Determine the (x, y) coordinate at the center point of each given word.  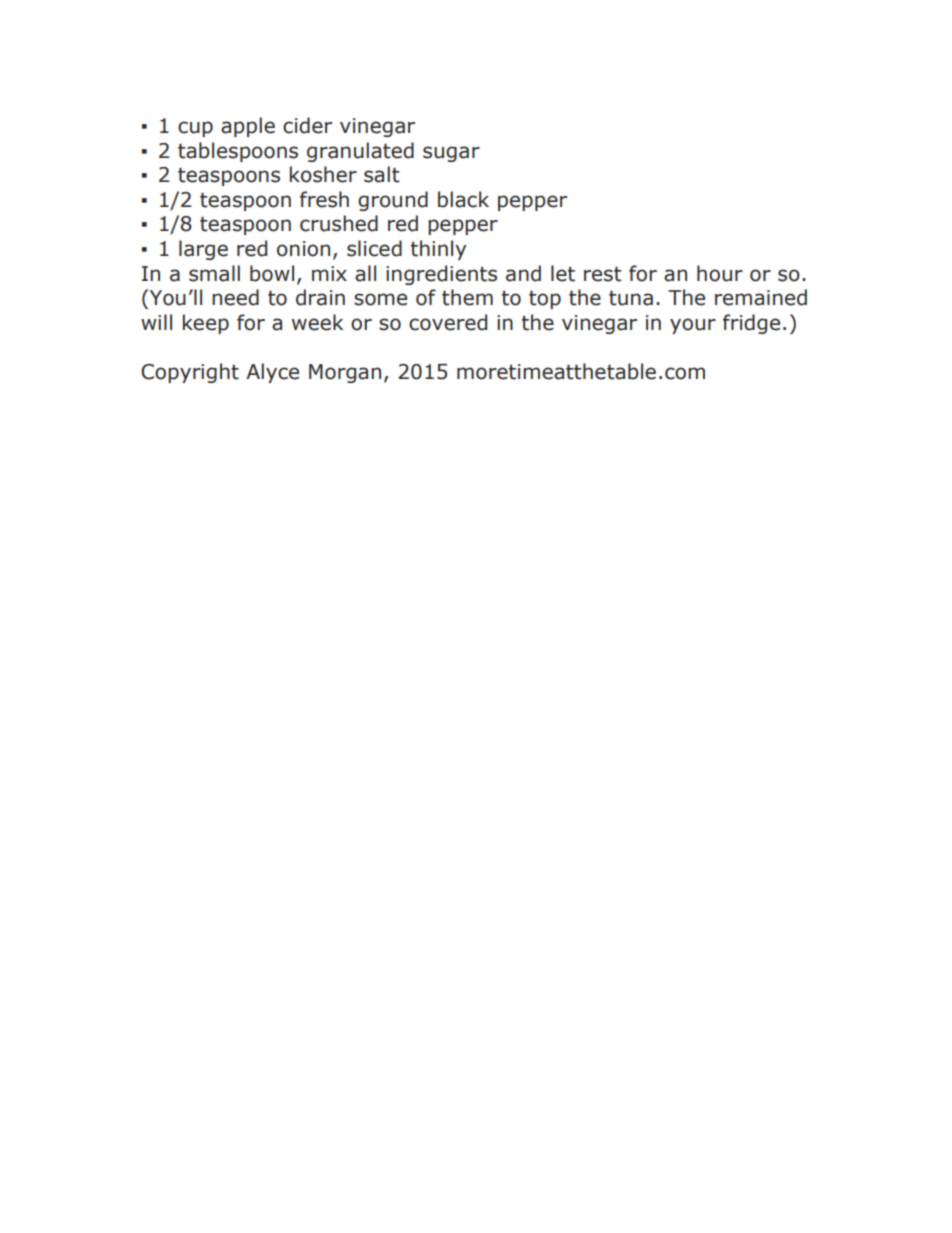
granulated (360, 152)
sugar (451, 154)
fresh (324, 199)
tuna (631, 298)
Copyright (190, 373)
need (235, 297)
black (463, 199)
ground (393, 201)
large (203, 250)
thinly (438, 250)
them (467, 297)
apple (248, 127)
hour (720, 273)
